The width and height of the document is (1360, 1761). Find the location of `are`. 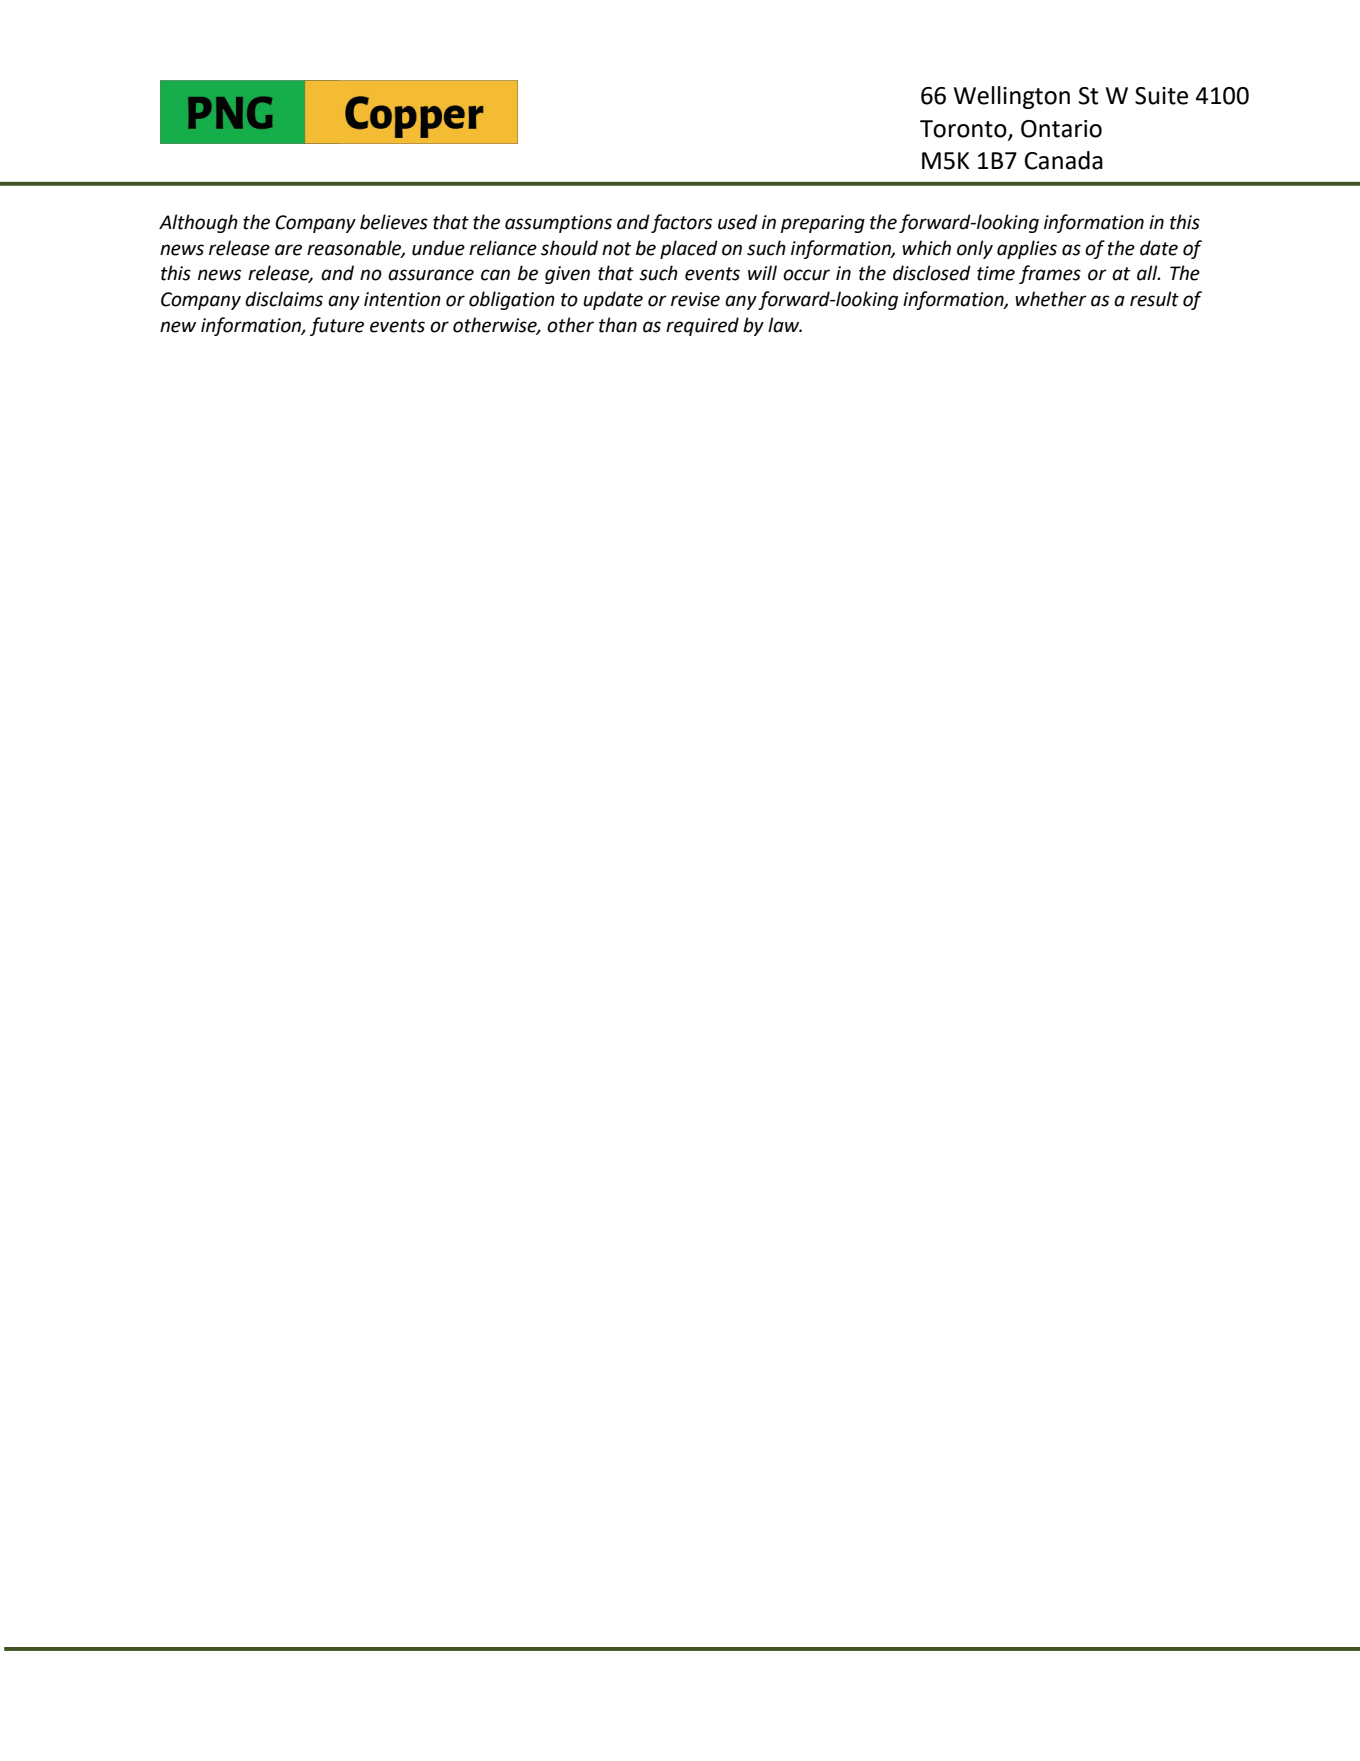

are is located at coordinates (288, 250).
